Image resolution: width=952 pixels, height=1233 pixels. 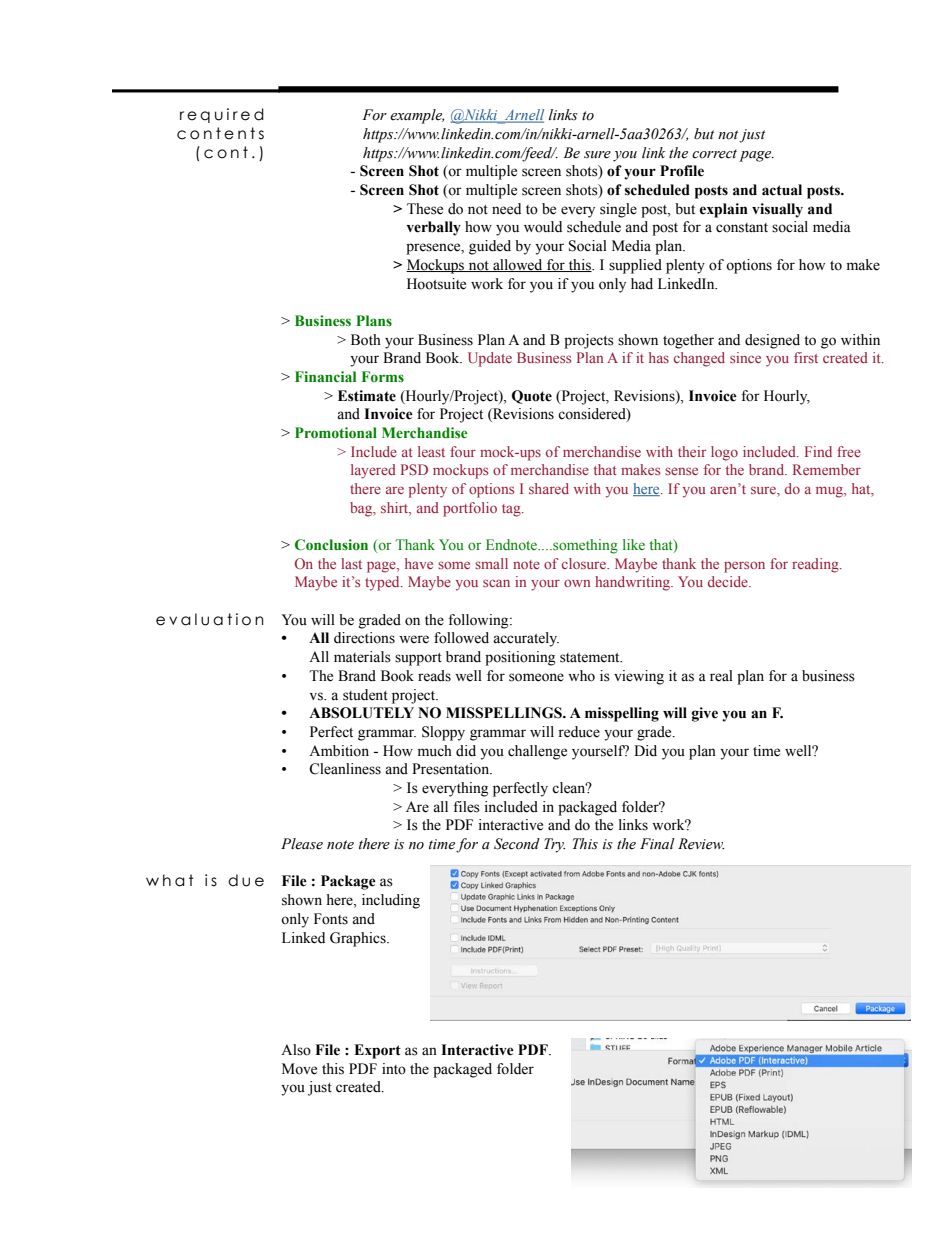 I want to click on logo, so click(x=724, y=453).
